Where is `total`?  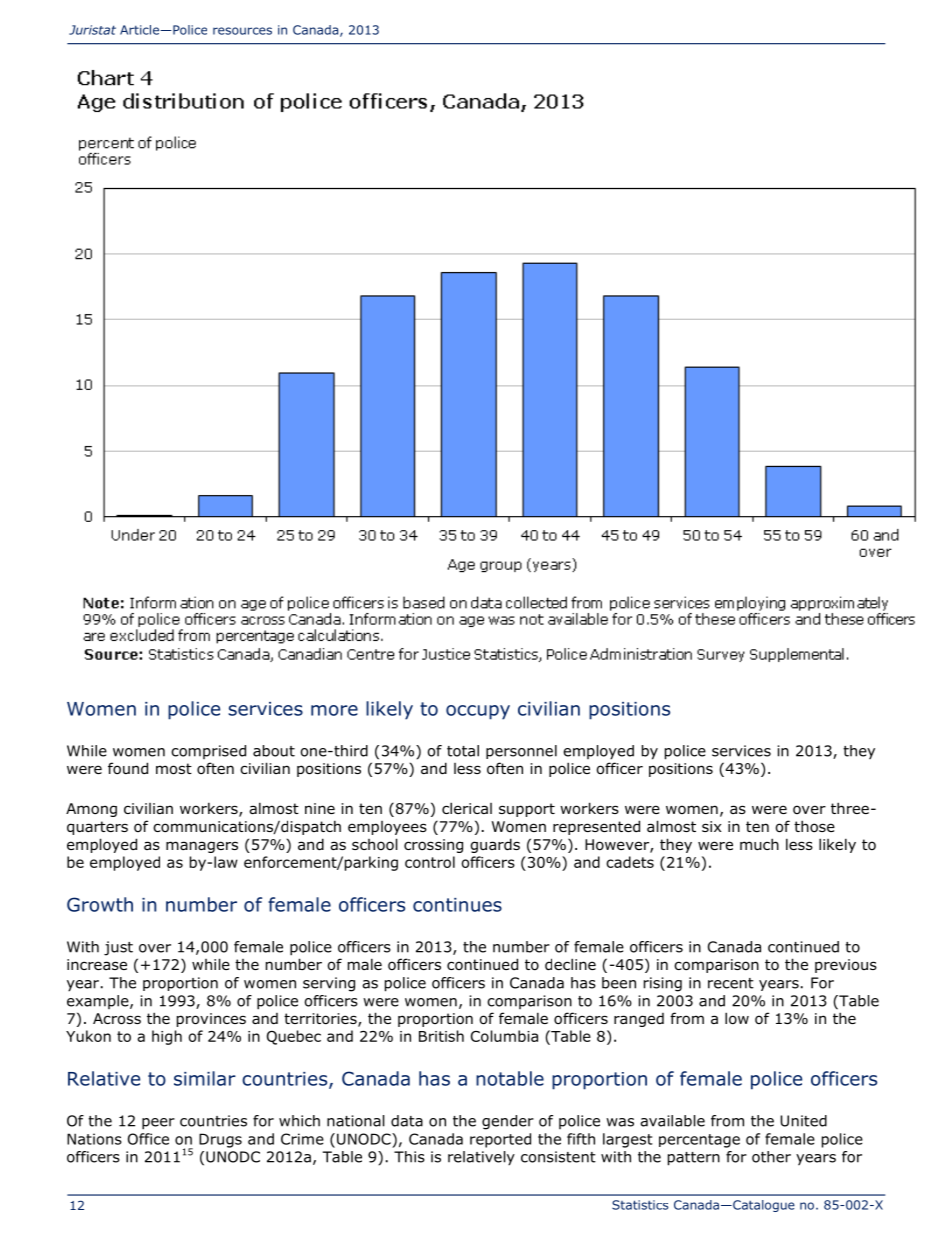 total is located at coordinates (463, 751).
